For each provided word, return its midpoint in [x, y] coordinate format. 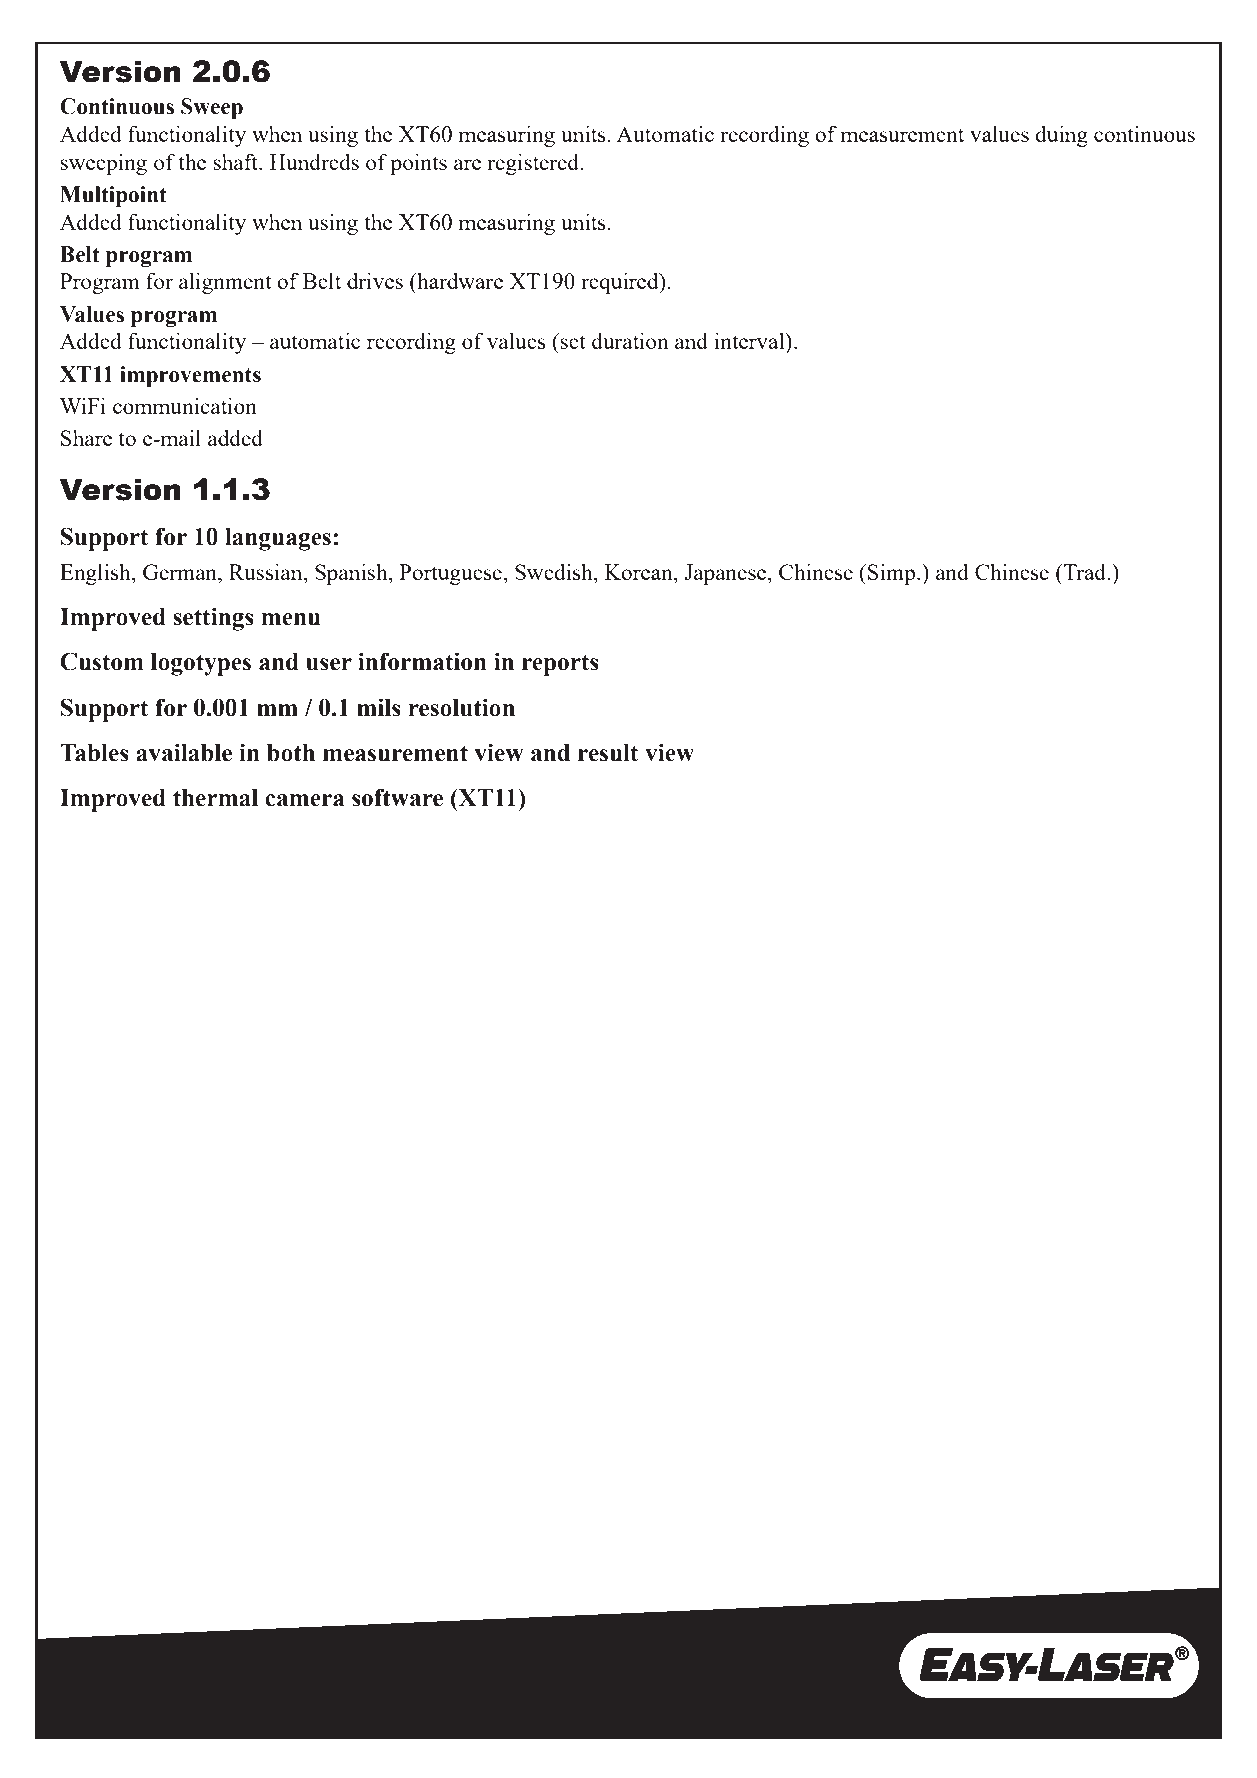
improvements [190, 376]
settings [213, 619]
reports [560, 665]
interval [751, 340]
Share [86, 438]
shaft [236, 161]
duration [630, 340]
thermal [215, 798]
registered [534, 164]
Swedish [555, 571]
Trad [1085, 572]
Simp [893, 574]
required [621, 283]
